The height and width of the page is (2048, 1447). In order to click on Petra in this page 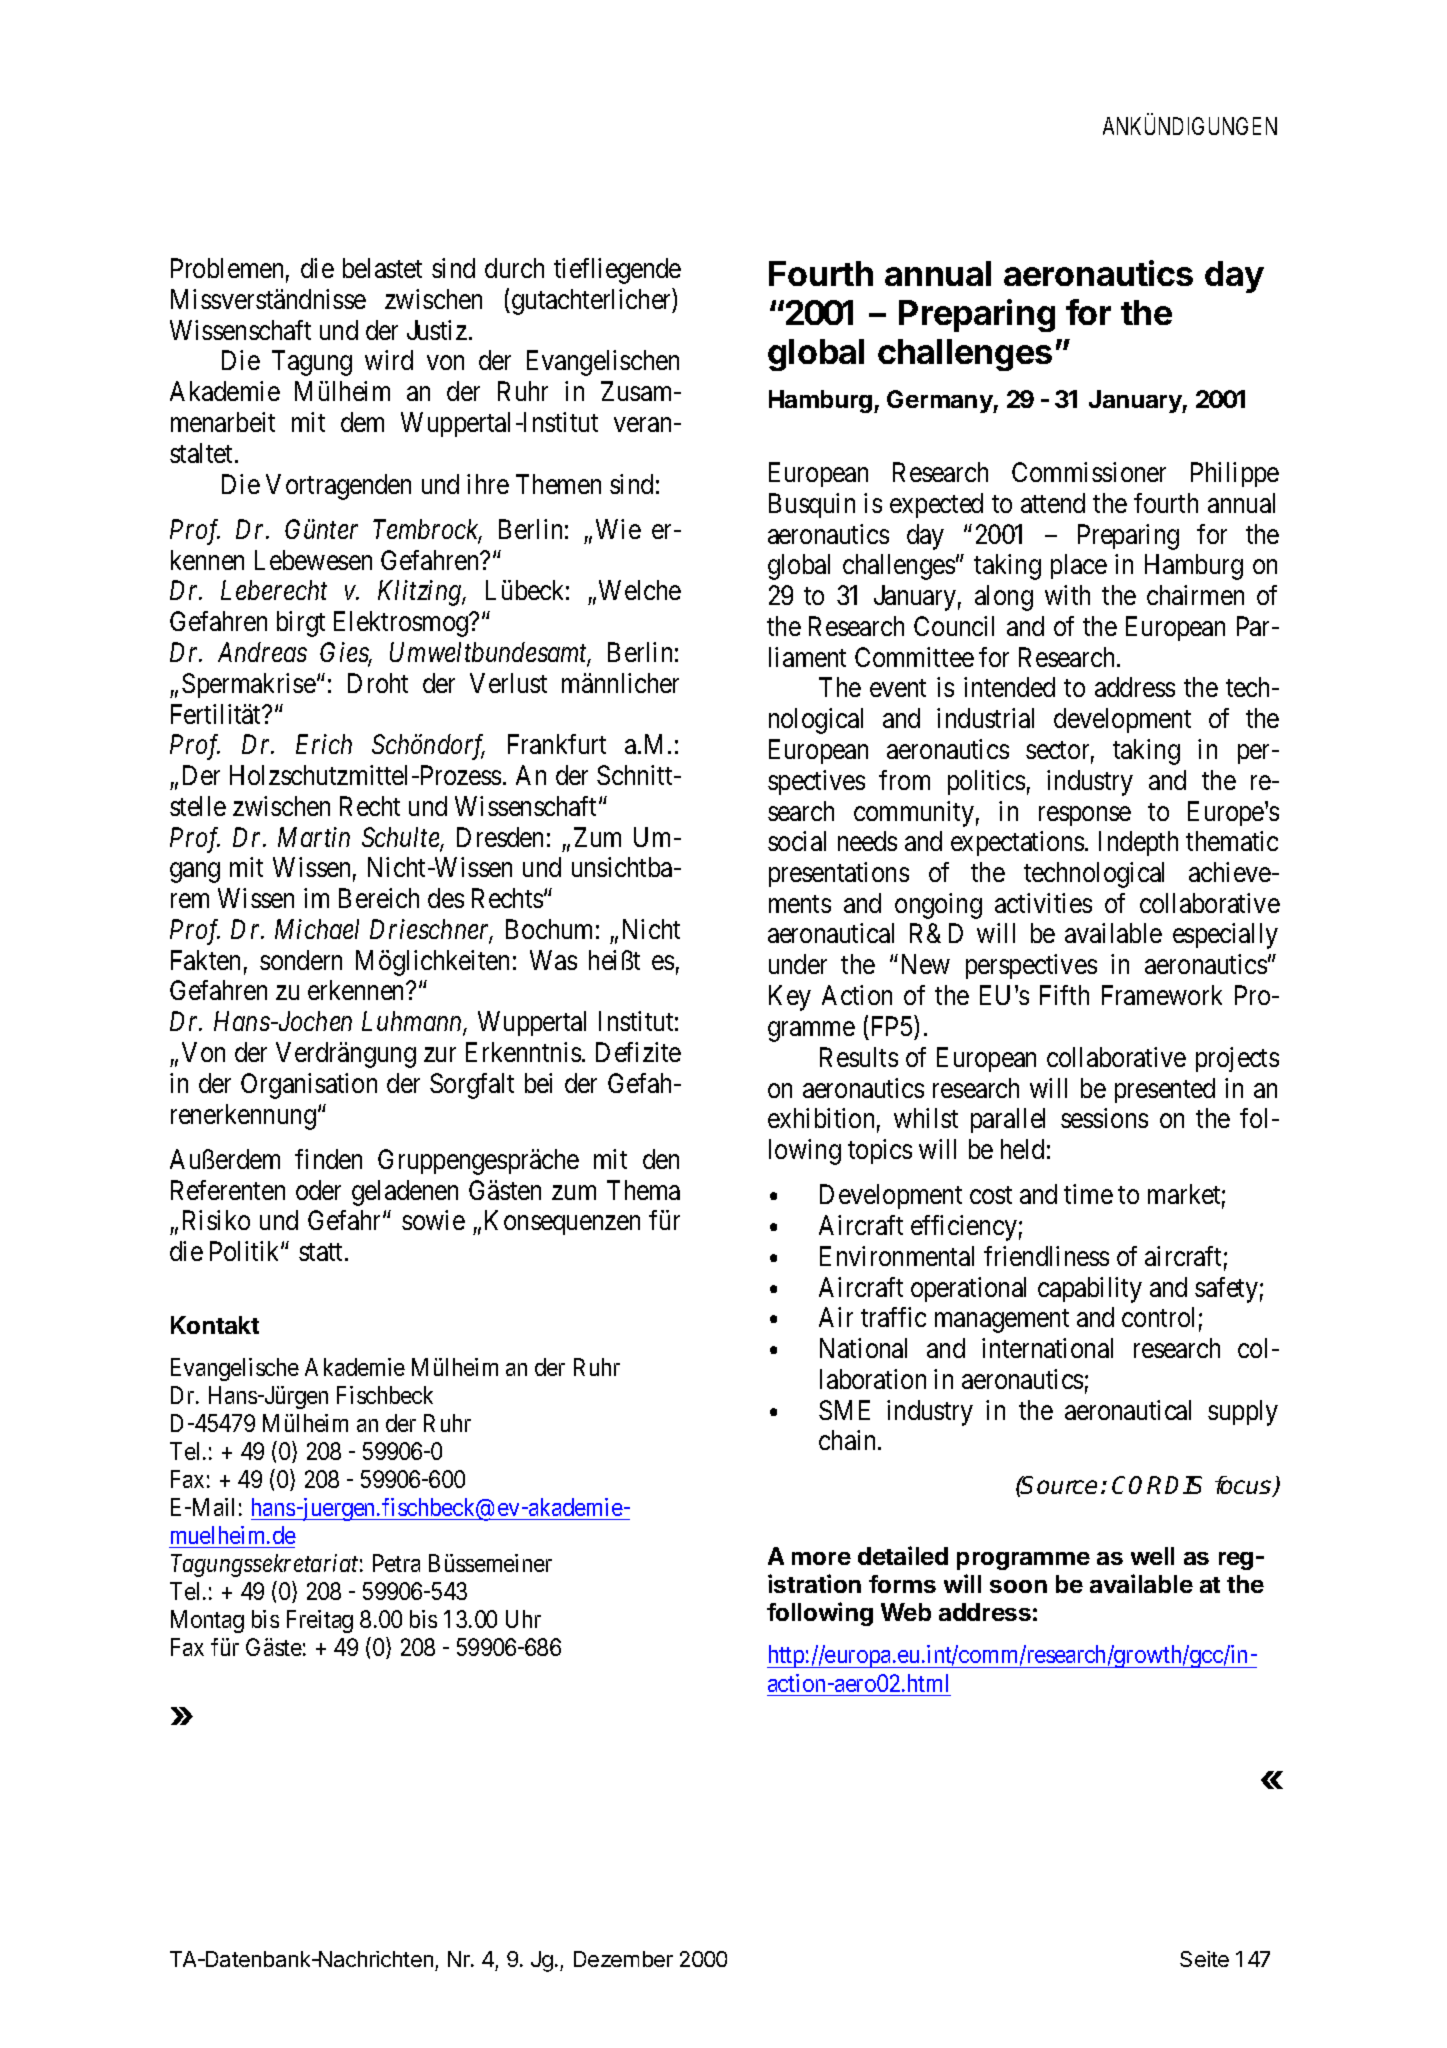, I will do `click(396, 1563)`.
